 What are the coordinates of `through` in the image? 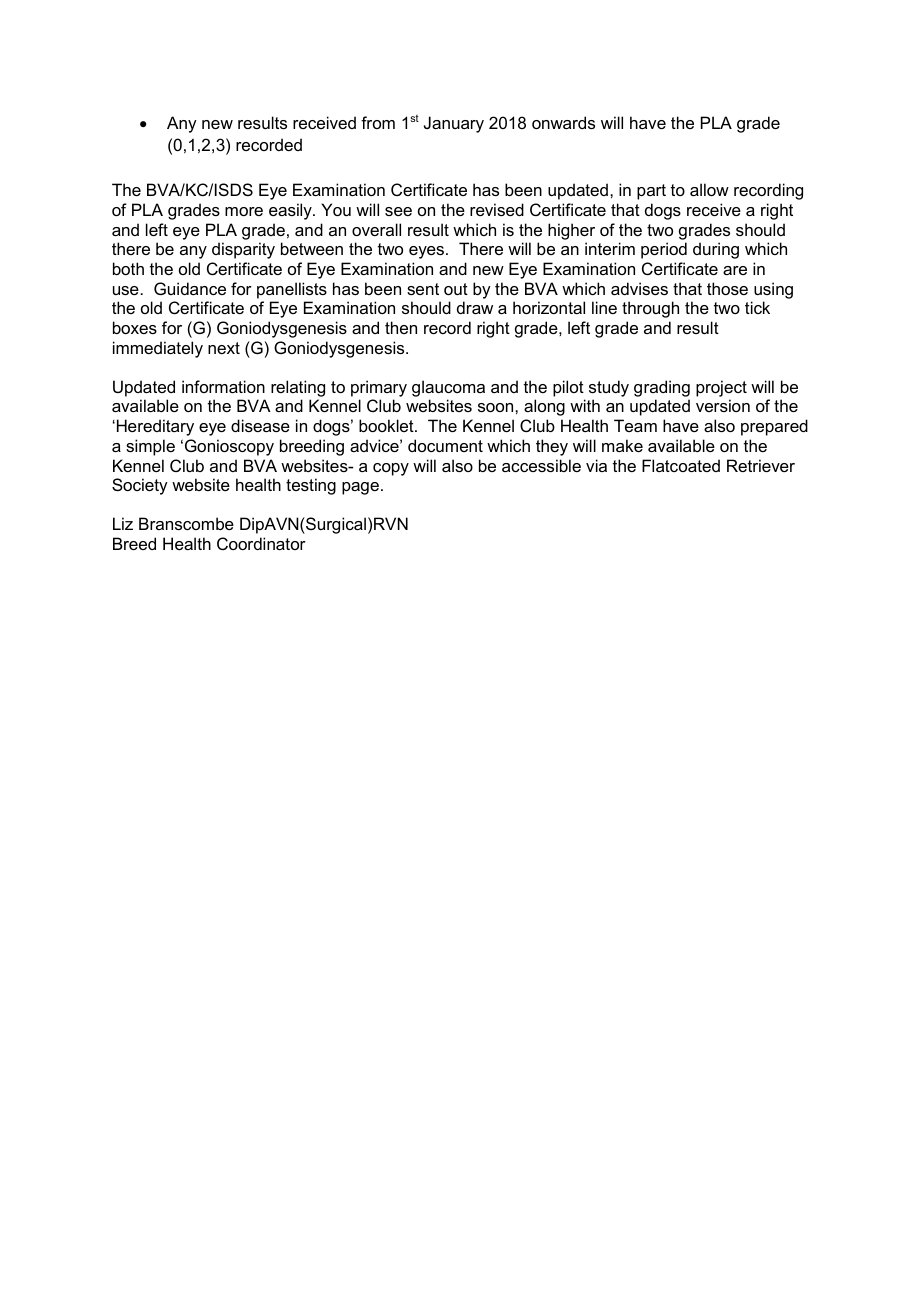 It's located at (650, 309).
